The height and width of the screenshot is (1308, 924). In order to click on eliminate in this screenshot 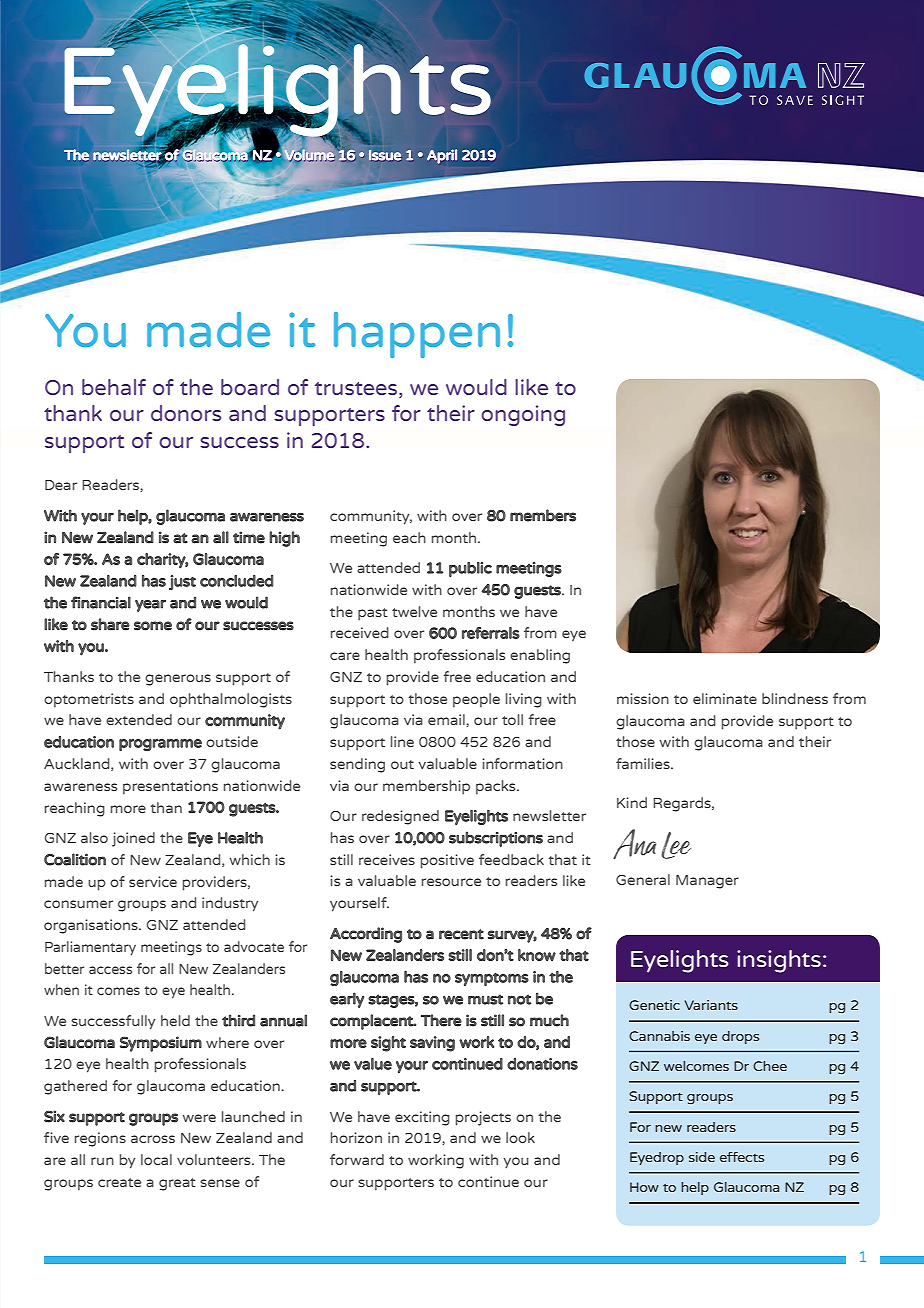, I will do `click(725, 698)`.
